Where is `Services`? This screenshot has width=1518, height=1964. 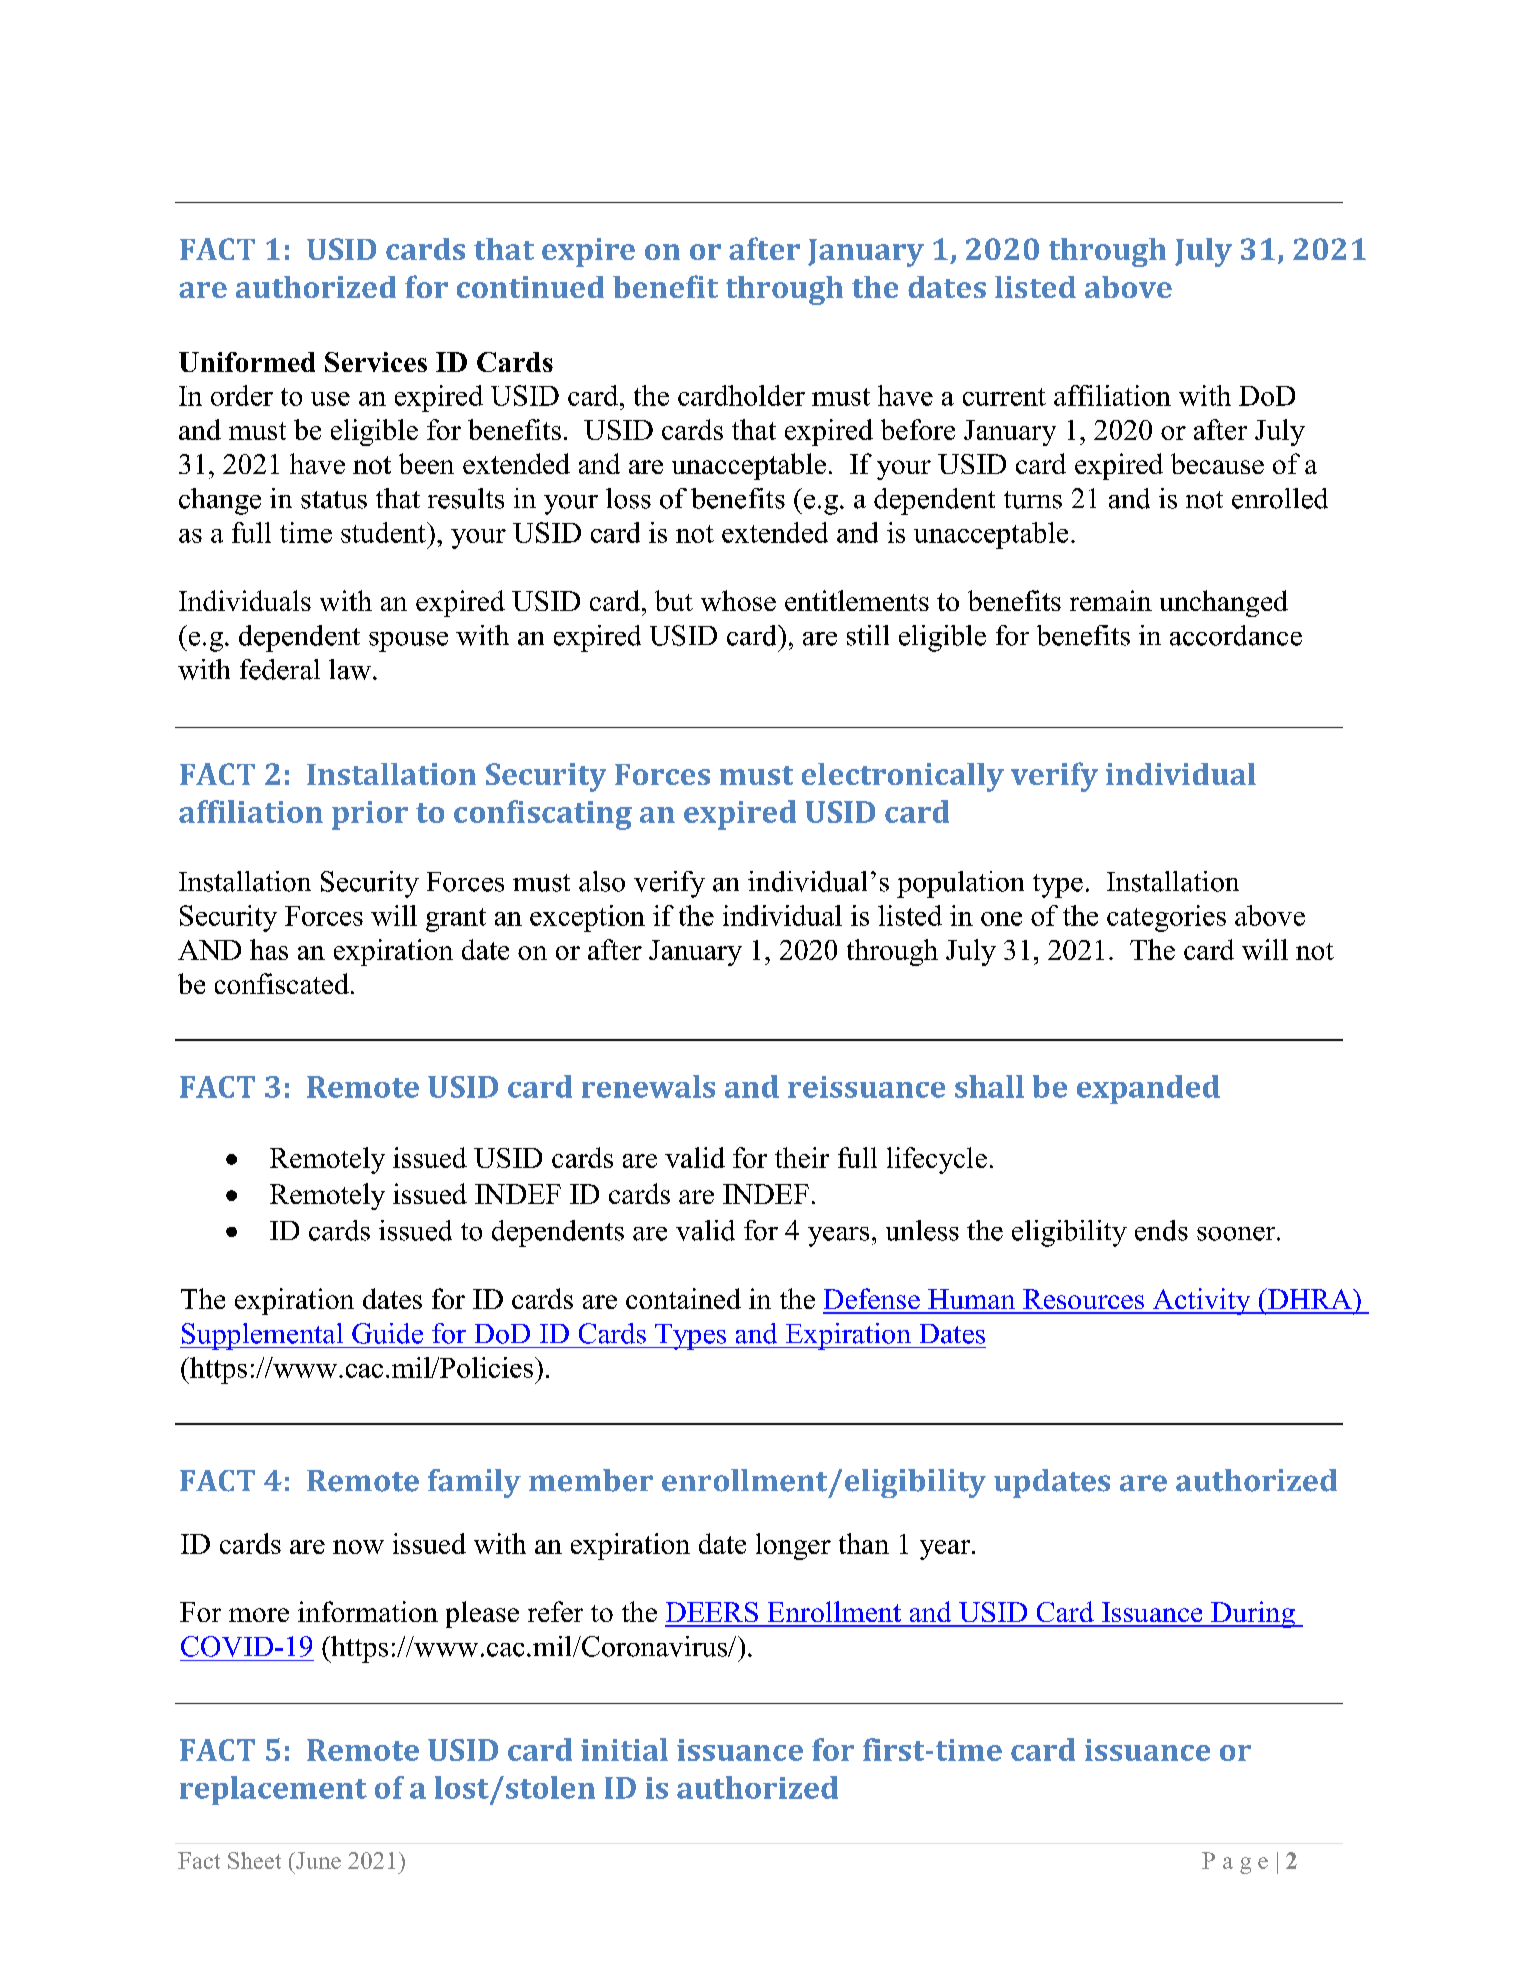 Services is located at coordinates (376, 362).
